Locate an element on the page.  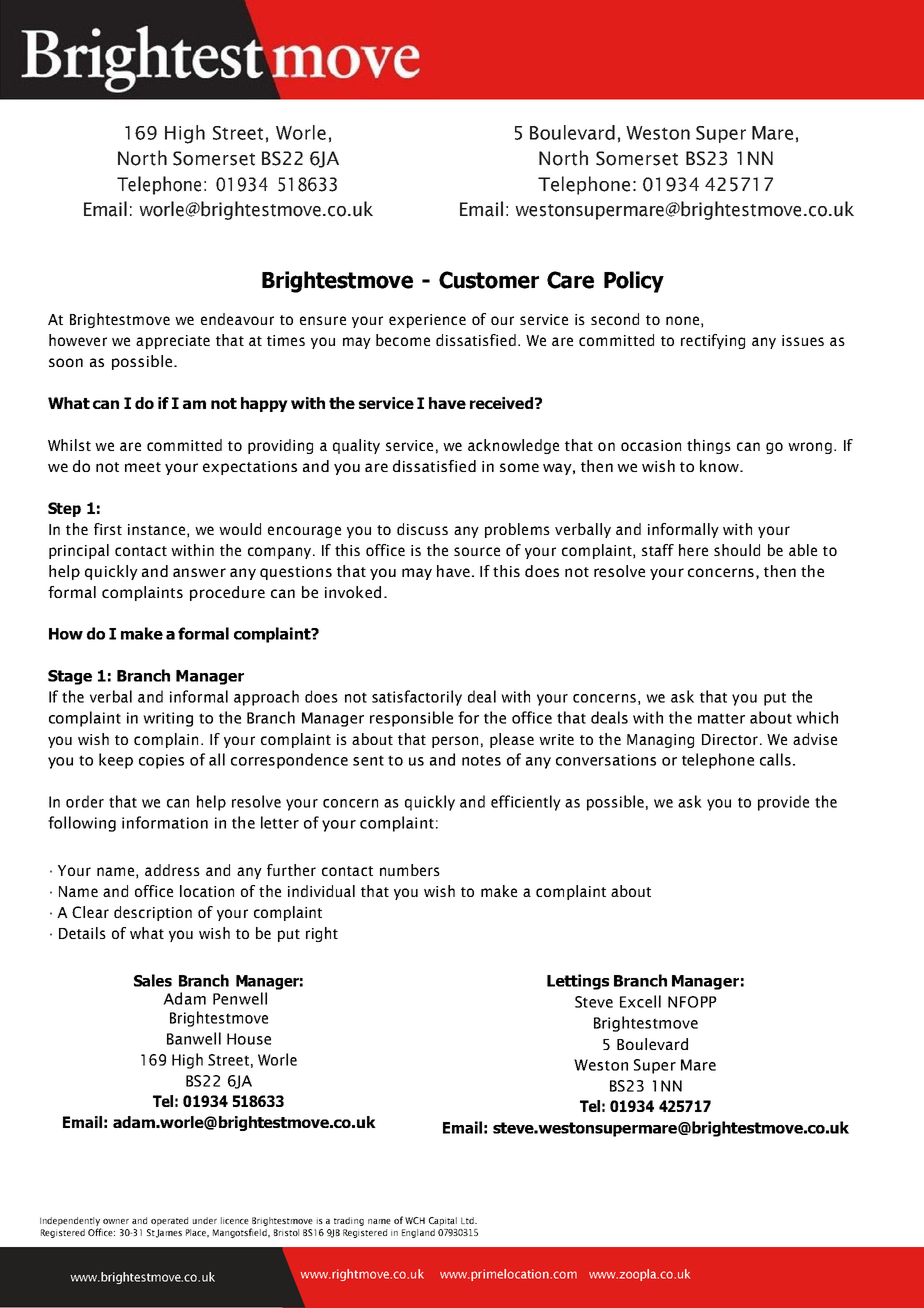
should is located at coordinates (737, 550).
